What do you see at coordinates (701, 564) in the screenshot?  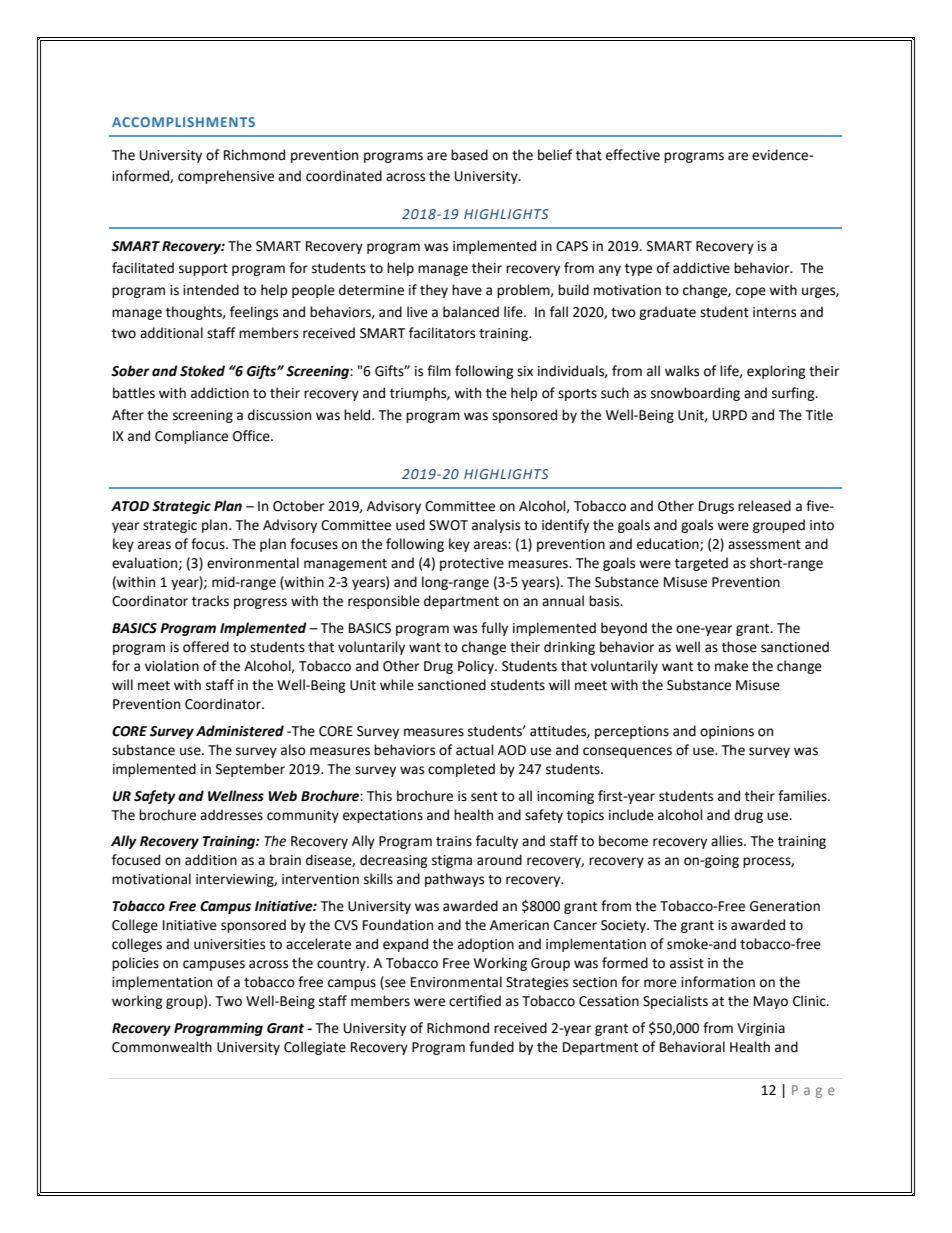 I see `targeted` at bounding box center [701, 564].
